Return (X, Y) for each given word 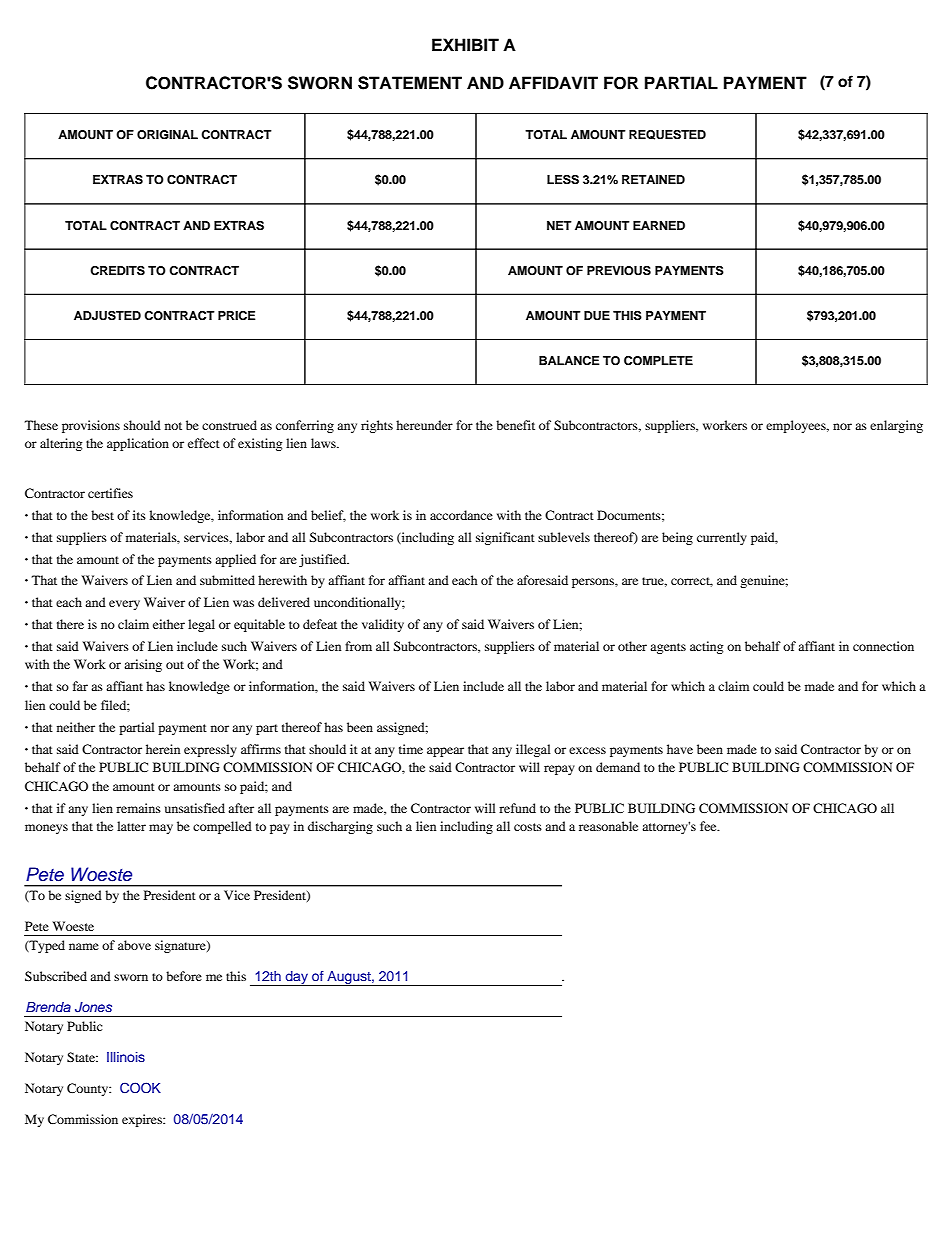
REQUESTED (667, 135)
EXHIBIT (465, 44)
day (297, 978)
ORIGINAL (167, 135)
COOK (140, 1088)
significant (505, 538)
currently (722, 538)
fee (709, 826)
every (124, 605)
